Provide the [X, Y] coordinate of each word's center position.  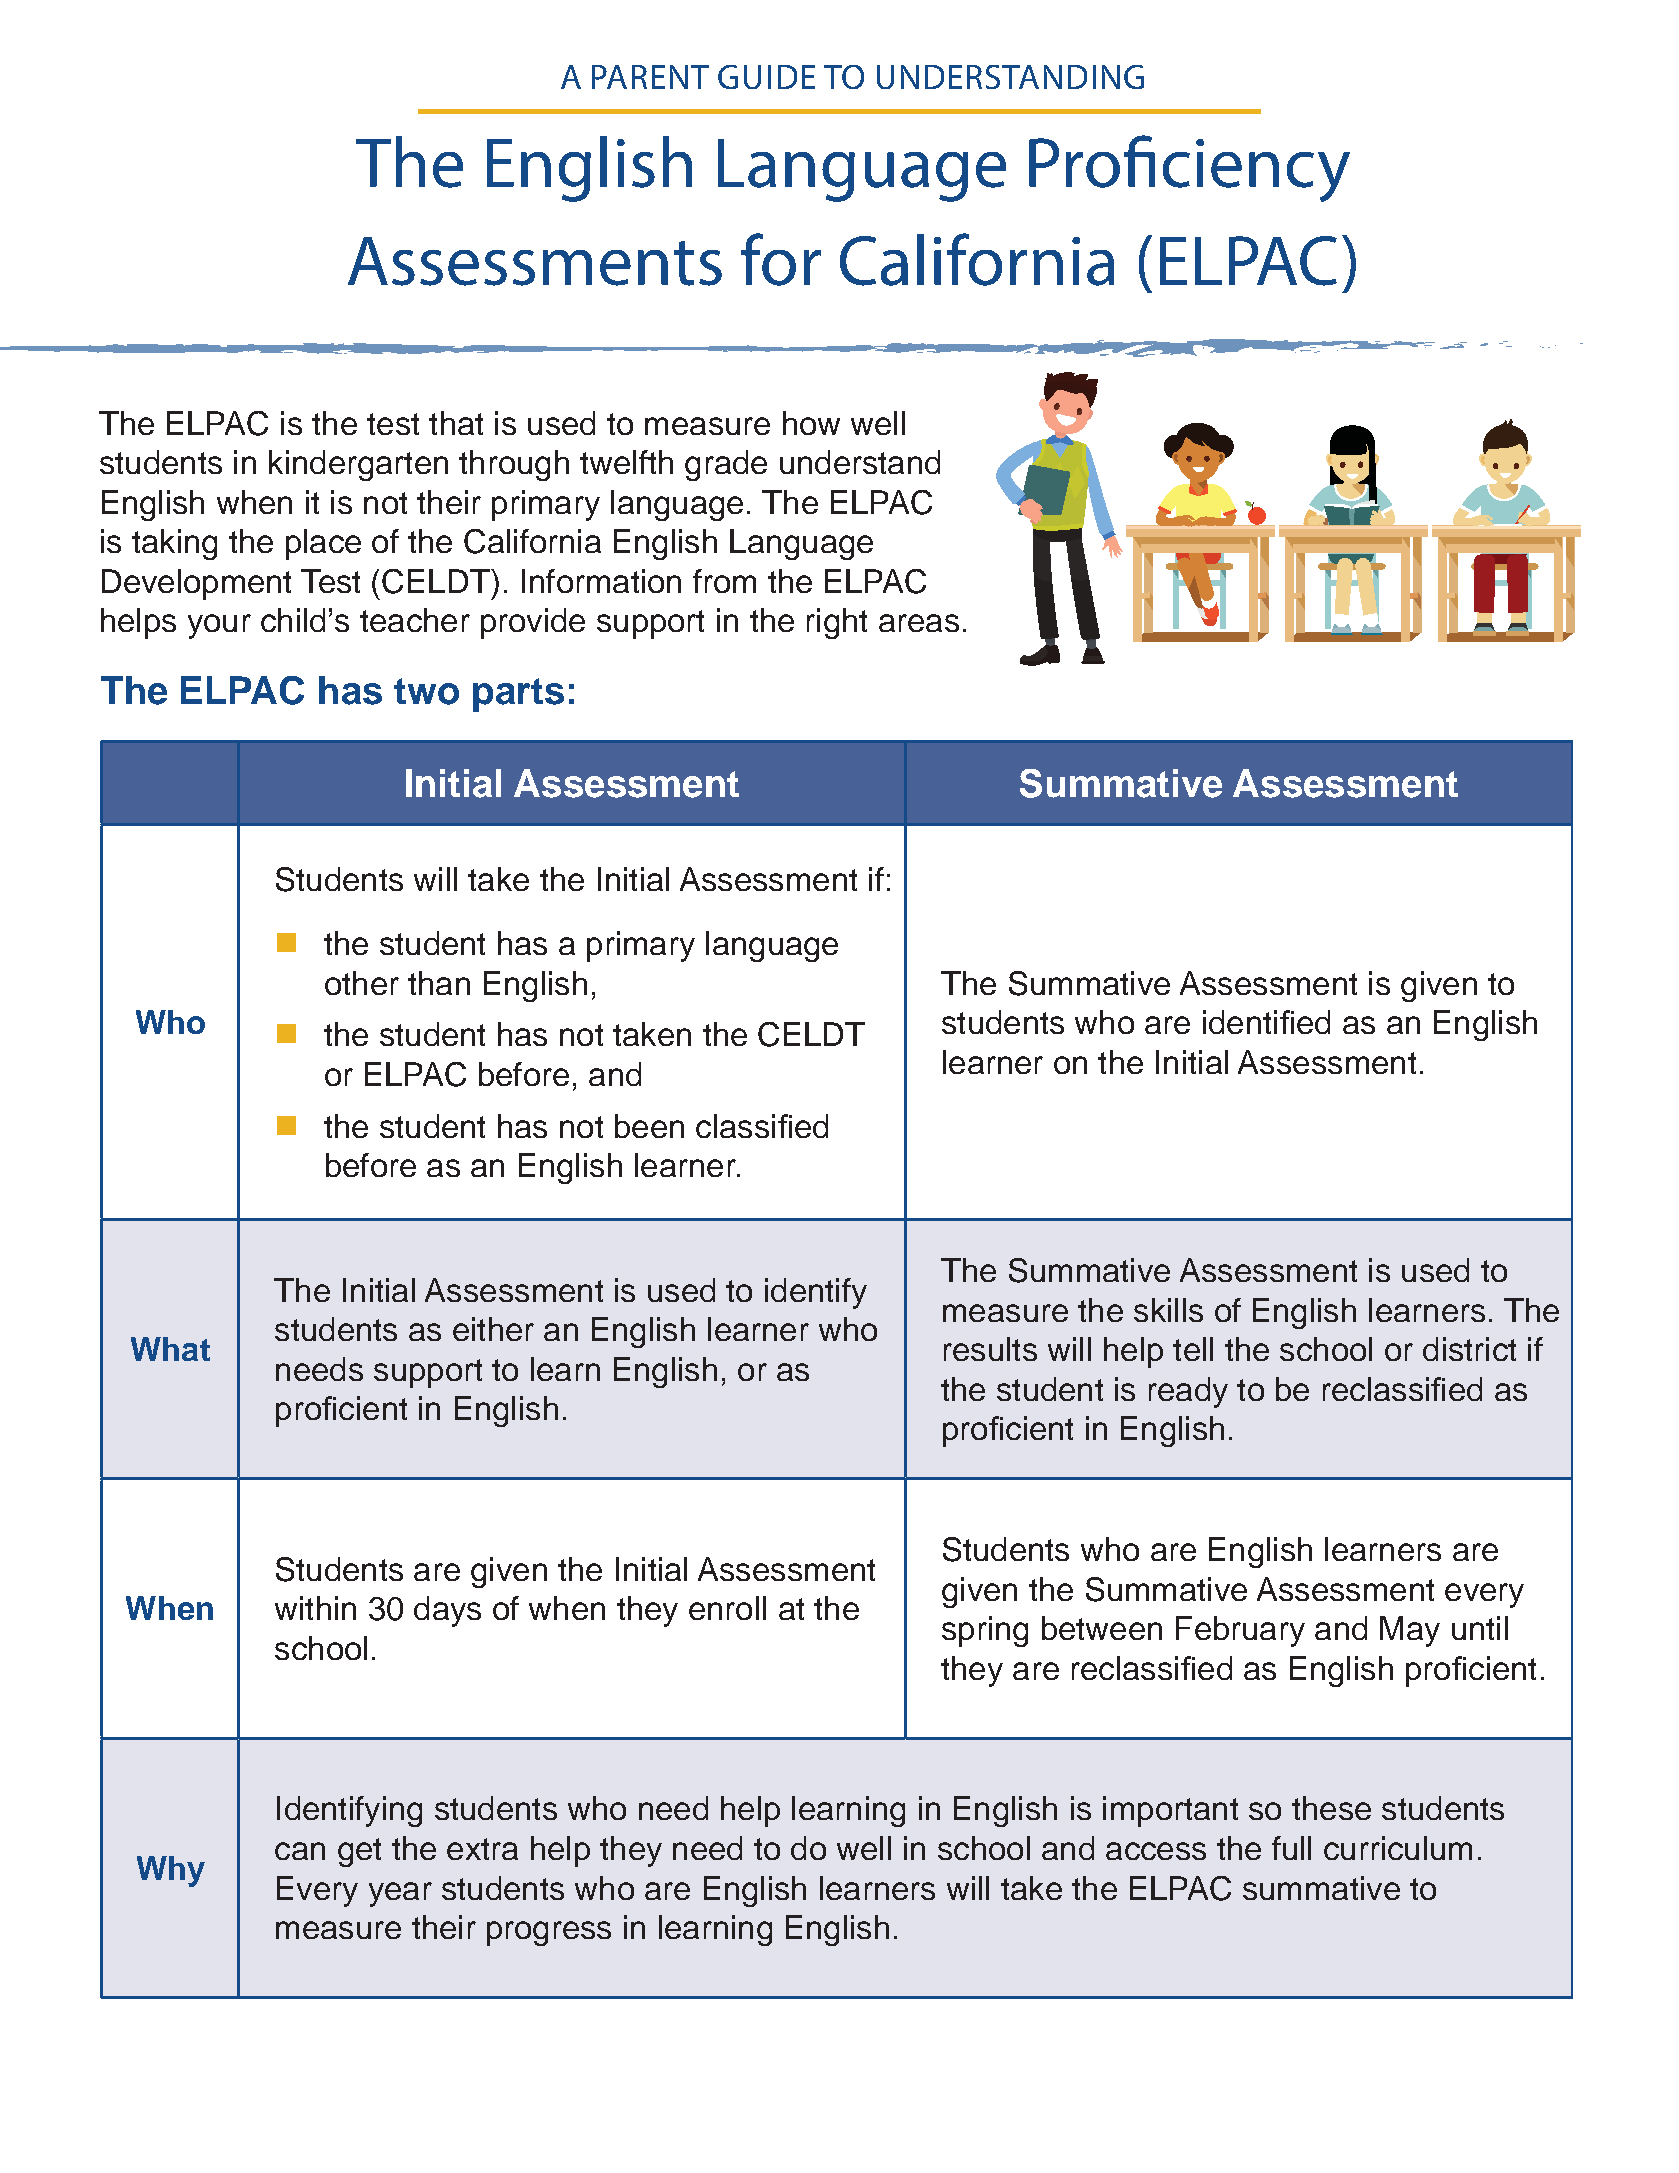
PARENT [650, 77]
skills [1168, 1310]
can [300, 1851]
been [649, 1126]
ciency [1256, 170]
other [362, 983]
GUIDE [766, 77]
